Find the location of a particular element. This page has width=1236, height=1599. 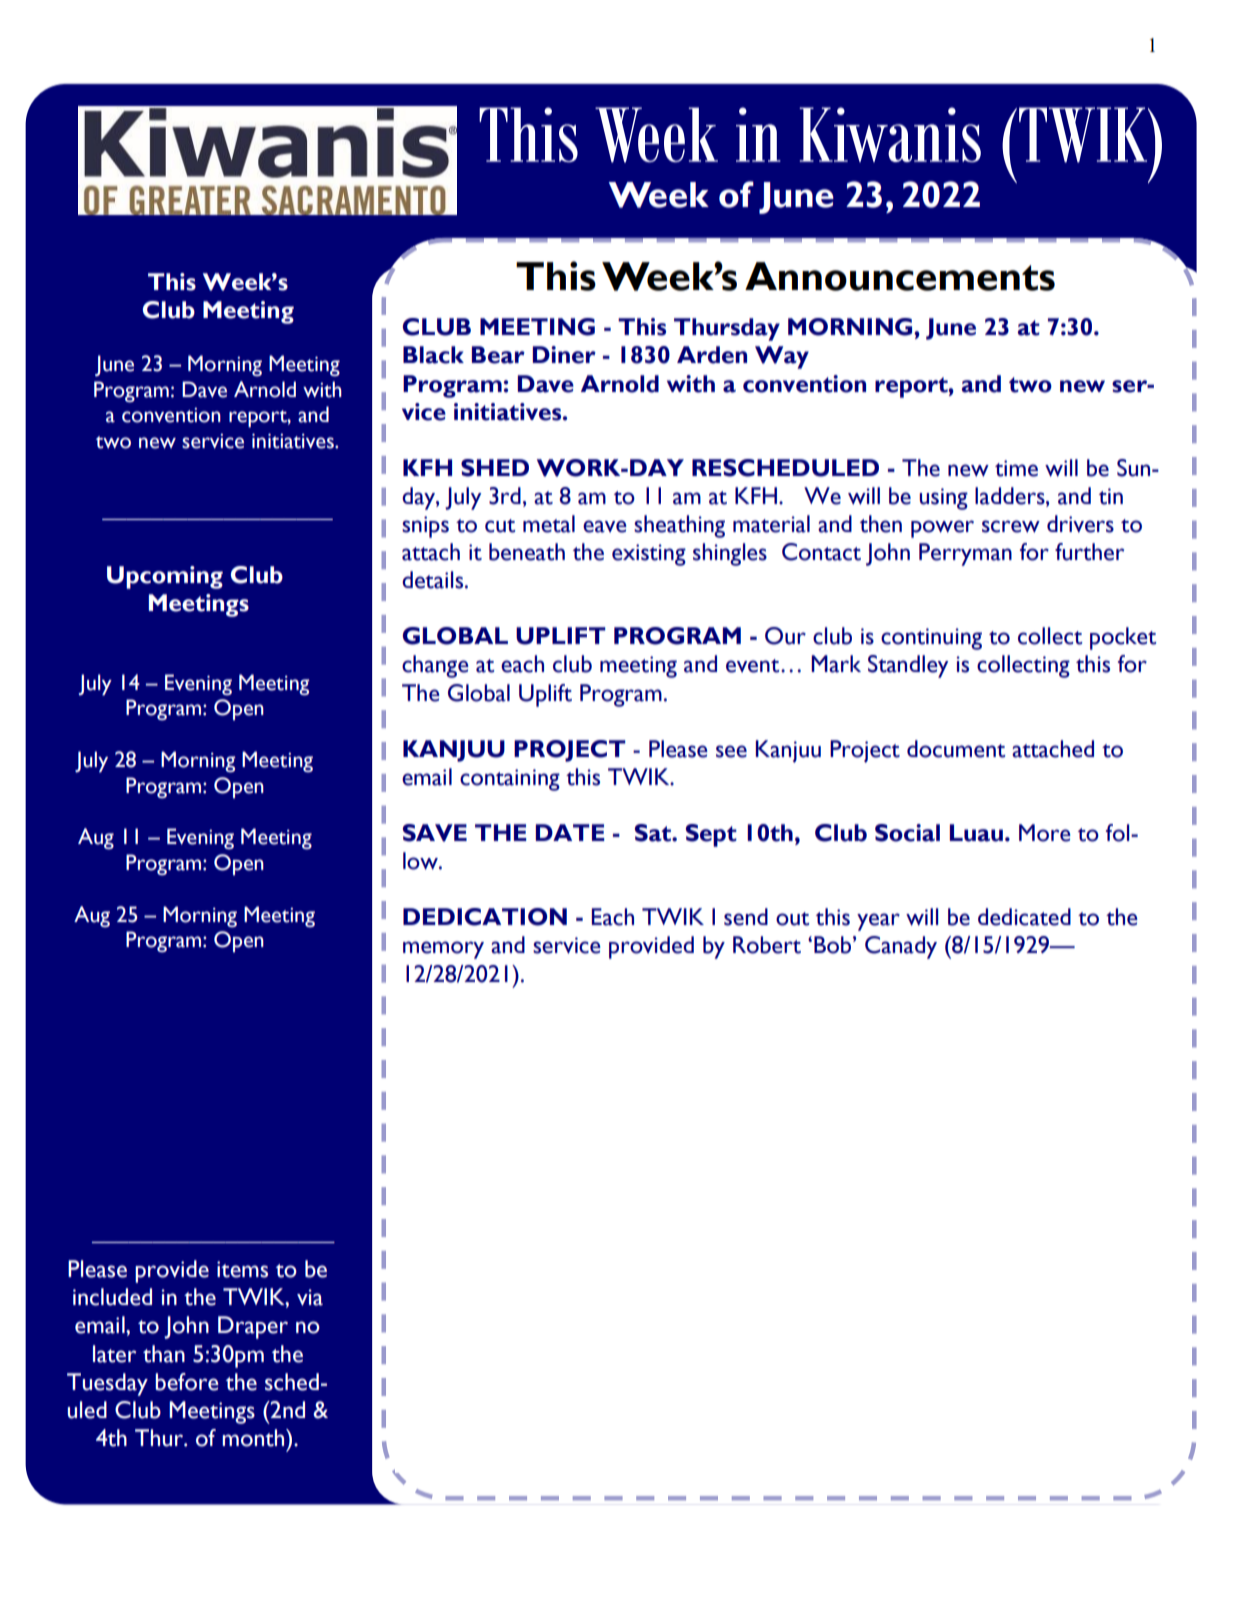

Diner is located at coordinates (564, 355).
